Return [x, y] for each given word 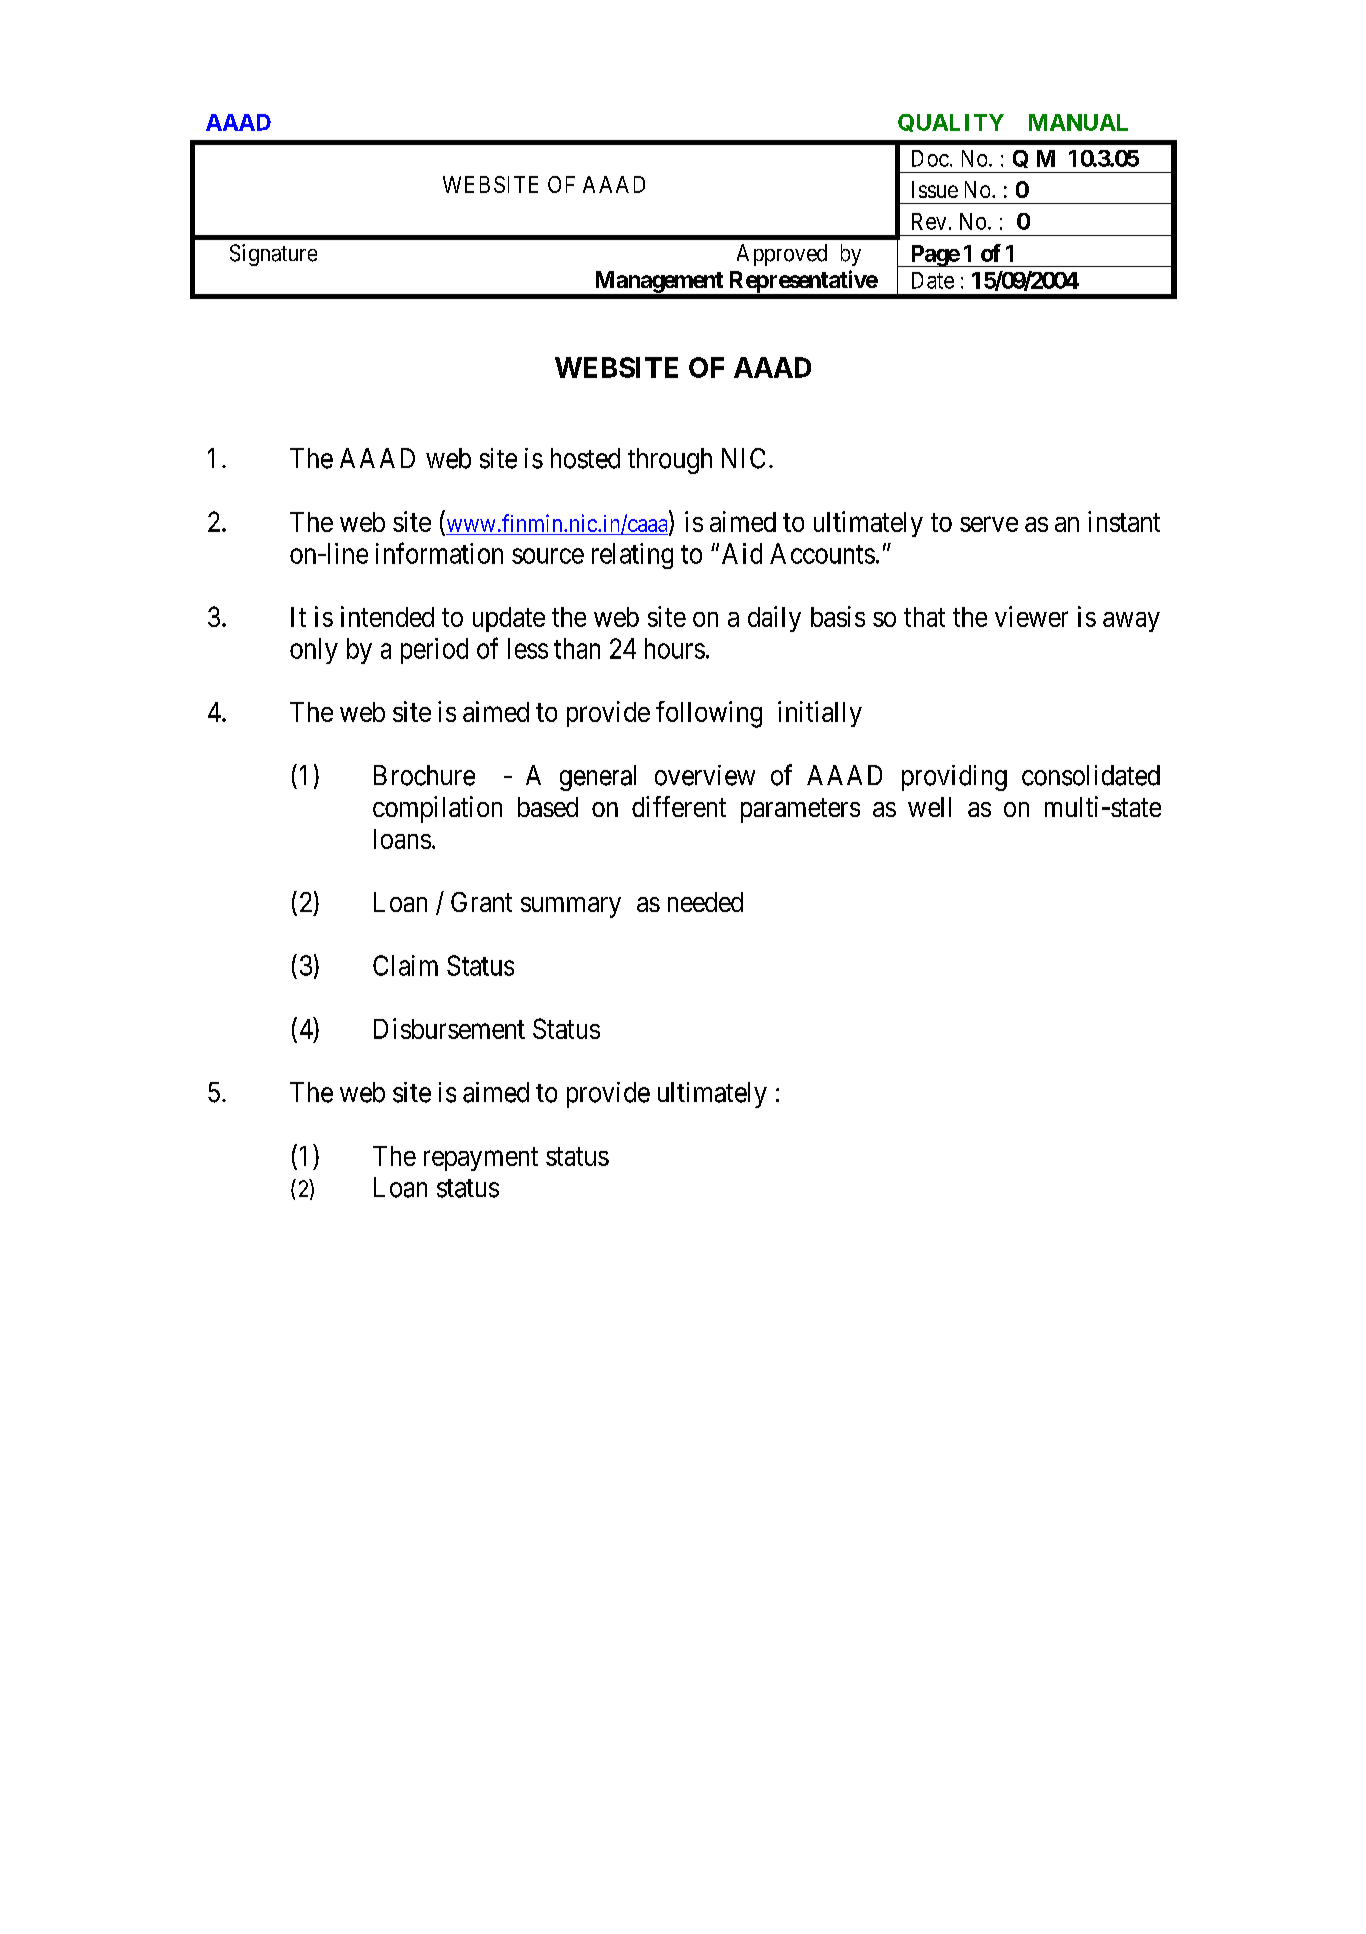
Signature [273, 255]
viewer [1031, 616]
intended [387, 616]
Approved [782, 255]
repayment [481, 1159]
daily [774, 619]
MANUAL [1078, 122]
